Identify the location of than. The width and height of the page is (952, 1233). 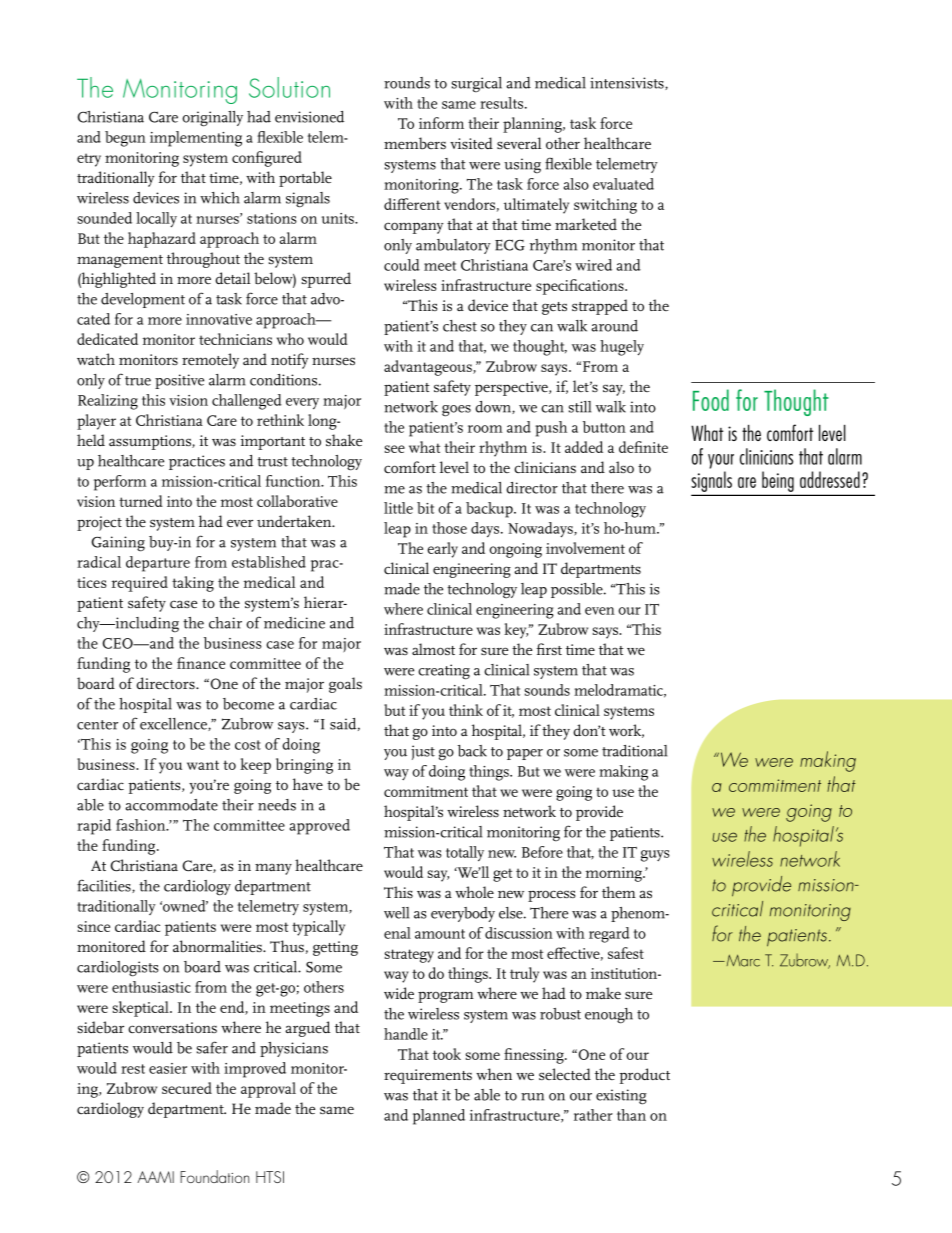
(631, 1115).
